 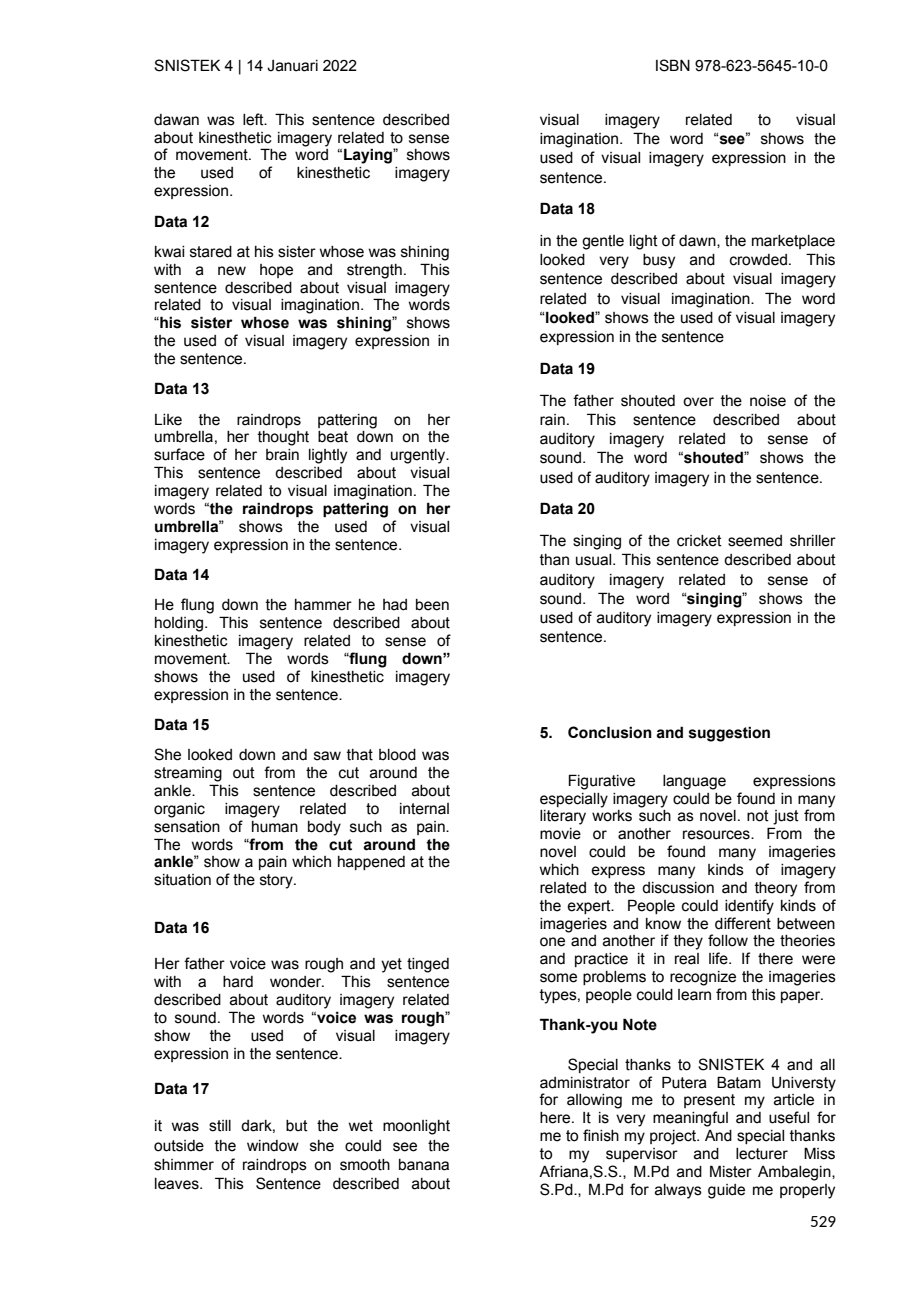 What do you see at coordinates (180, 624) in the image?
I see `holding` at bounding box center [180, 624].
